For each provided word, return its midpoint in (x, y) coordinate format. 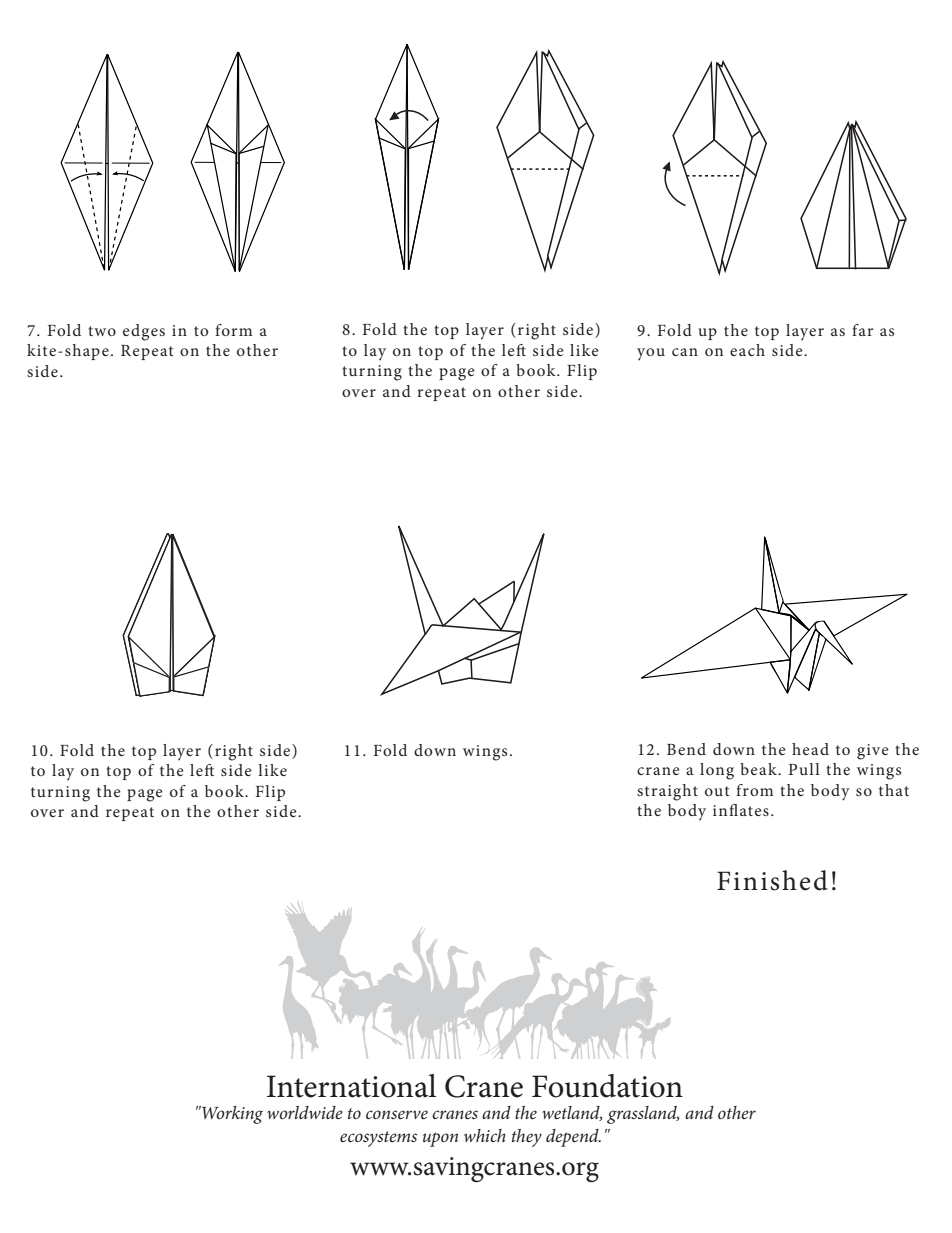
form (233, 330)
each (747, 350)
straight (667, 792)
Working (231, 1115)
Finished (772, 880)
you (651, 354)
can (685, 352)
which (485, 1135)
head (810, 749)
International (351, 1086)
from (754, 790)
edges (144, 332)
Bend (686, 749)
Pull (804, 769)
